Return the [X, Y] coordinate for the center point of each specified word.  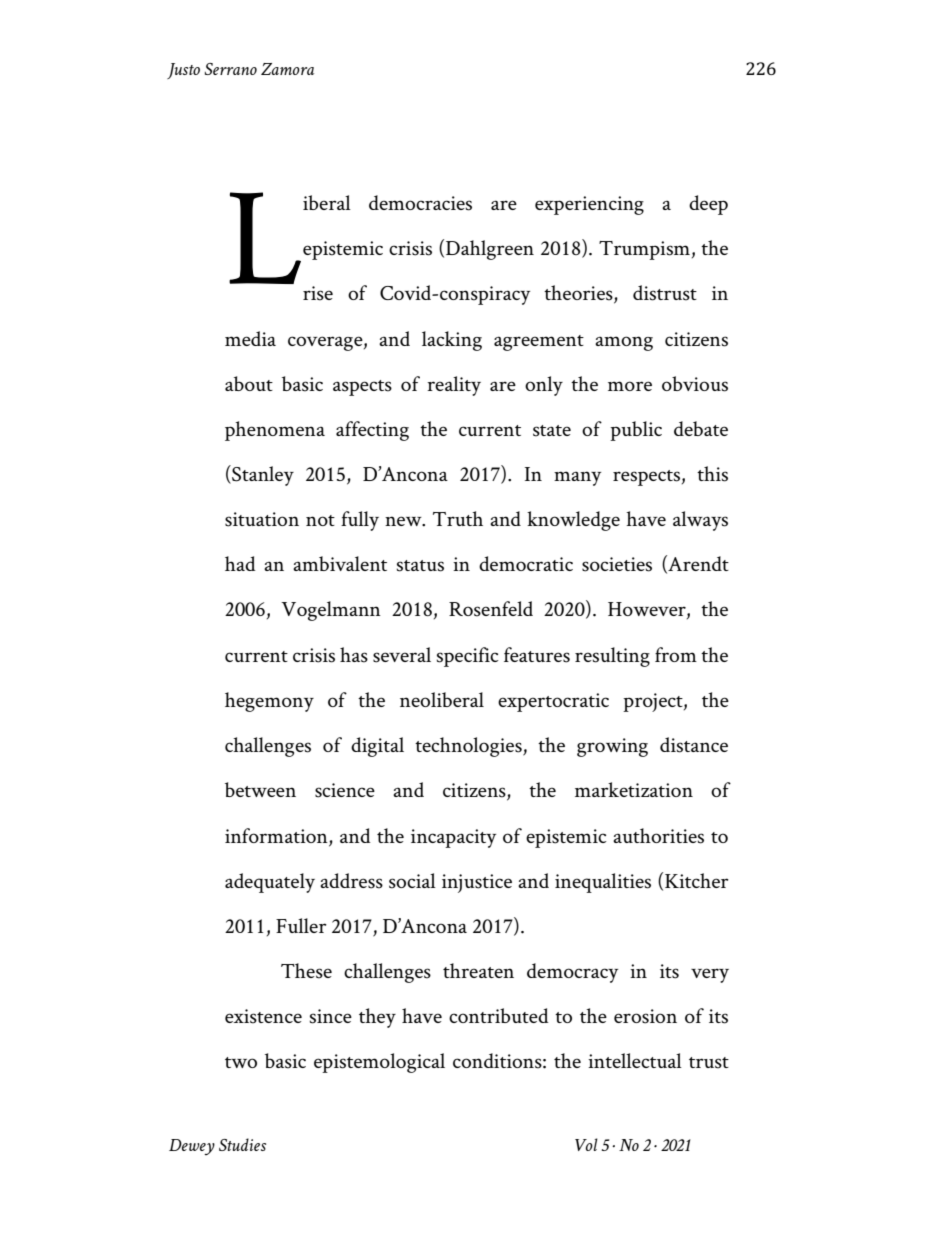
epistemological [379, 1063]
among [624, 343]
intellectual [635, 1060]
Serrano [231, 69]
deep [708, 205]
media [250, 338]
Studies [242, 1144]
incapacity [453, 838]
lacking [452, 341]
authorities [658, 836]
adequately [270, 883]
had [240, 563]
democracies [420, 203]
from [676, 654]
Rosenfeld [491, 609]
